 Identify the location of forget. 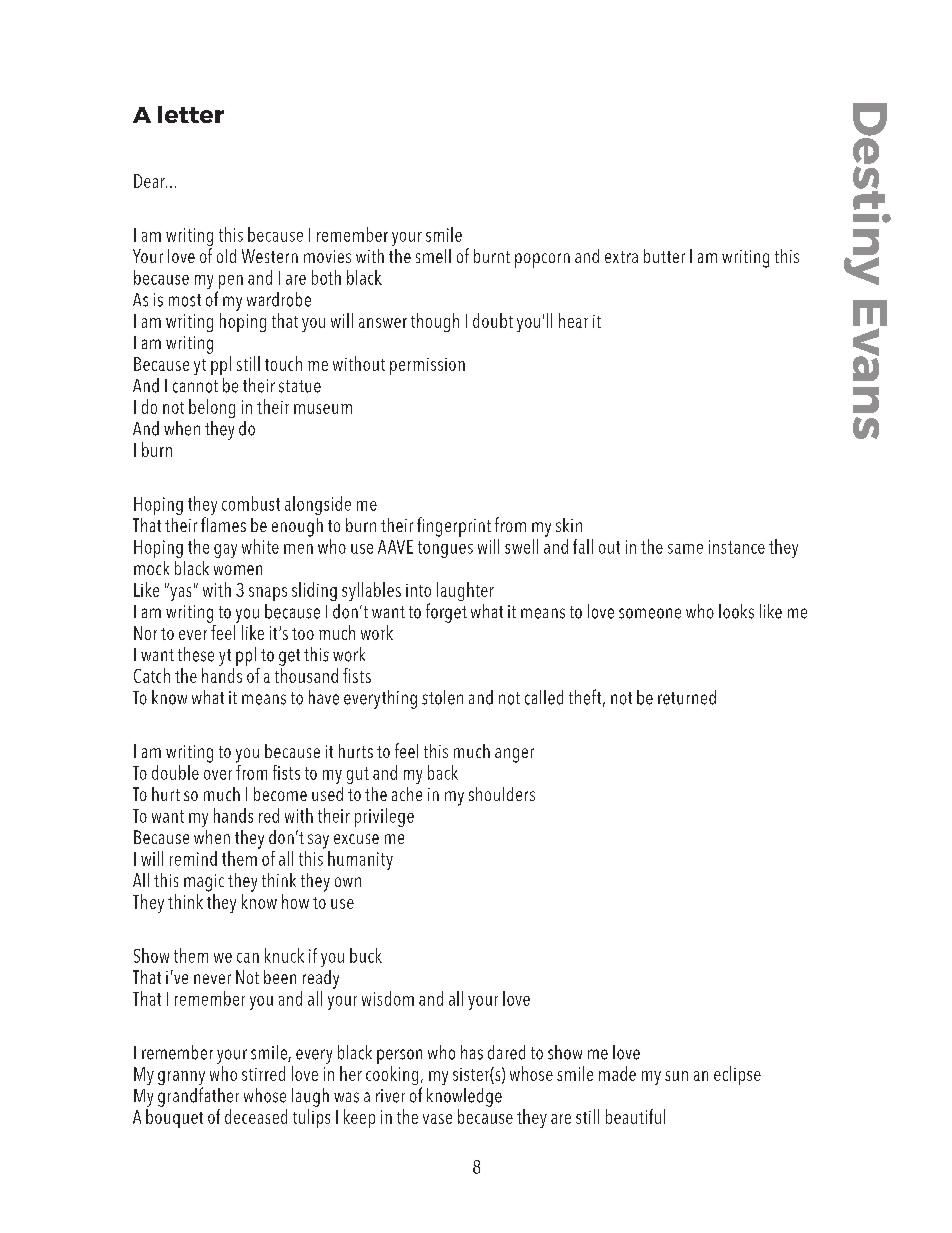
(446, 613).
